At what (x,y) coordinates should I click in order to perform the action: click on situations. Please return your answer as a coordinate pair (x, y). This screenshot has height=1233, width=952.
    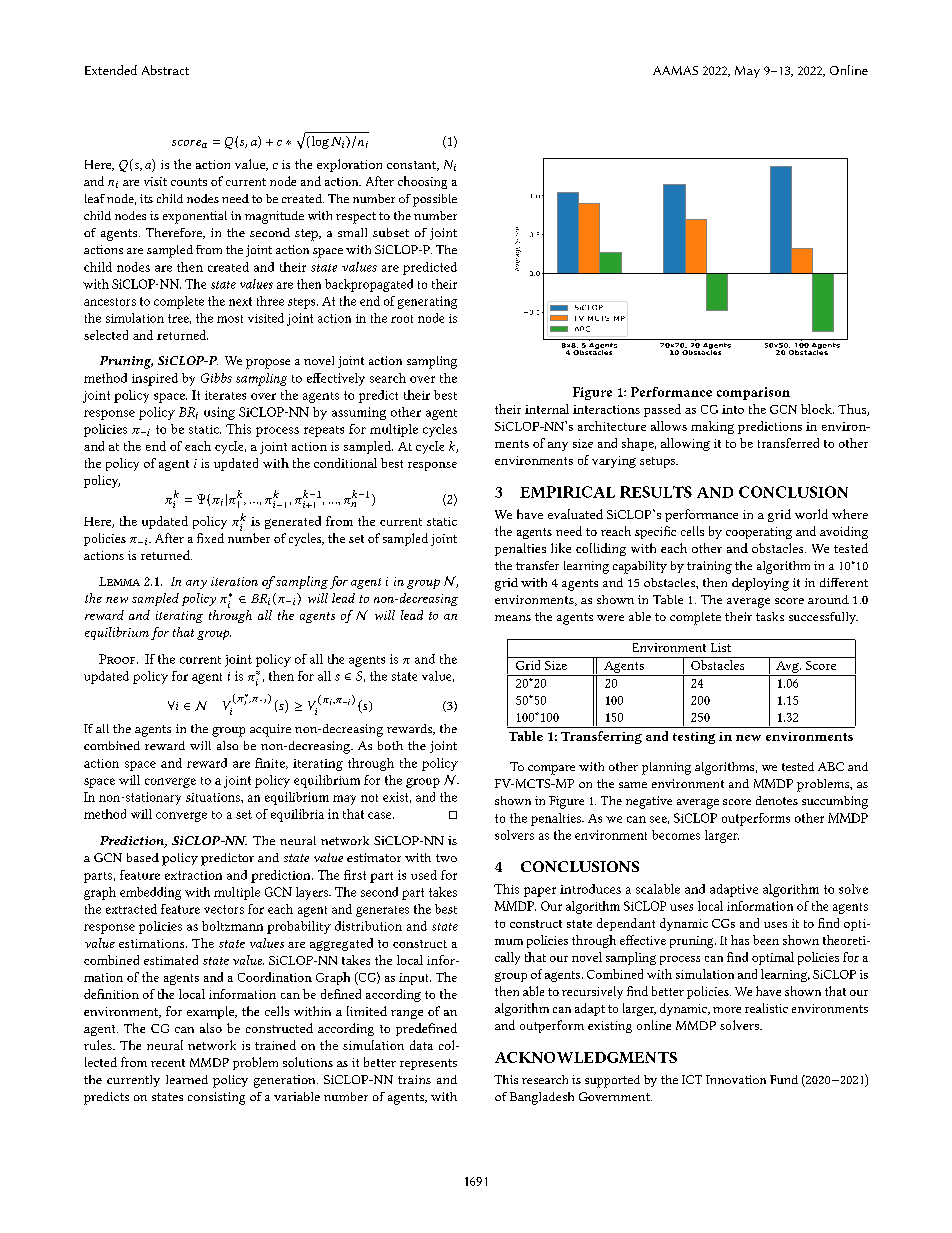
    Looking at the image, I should click on (214, 797).
